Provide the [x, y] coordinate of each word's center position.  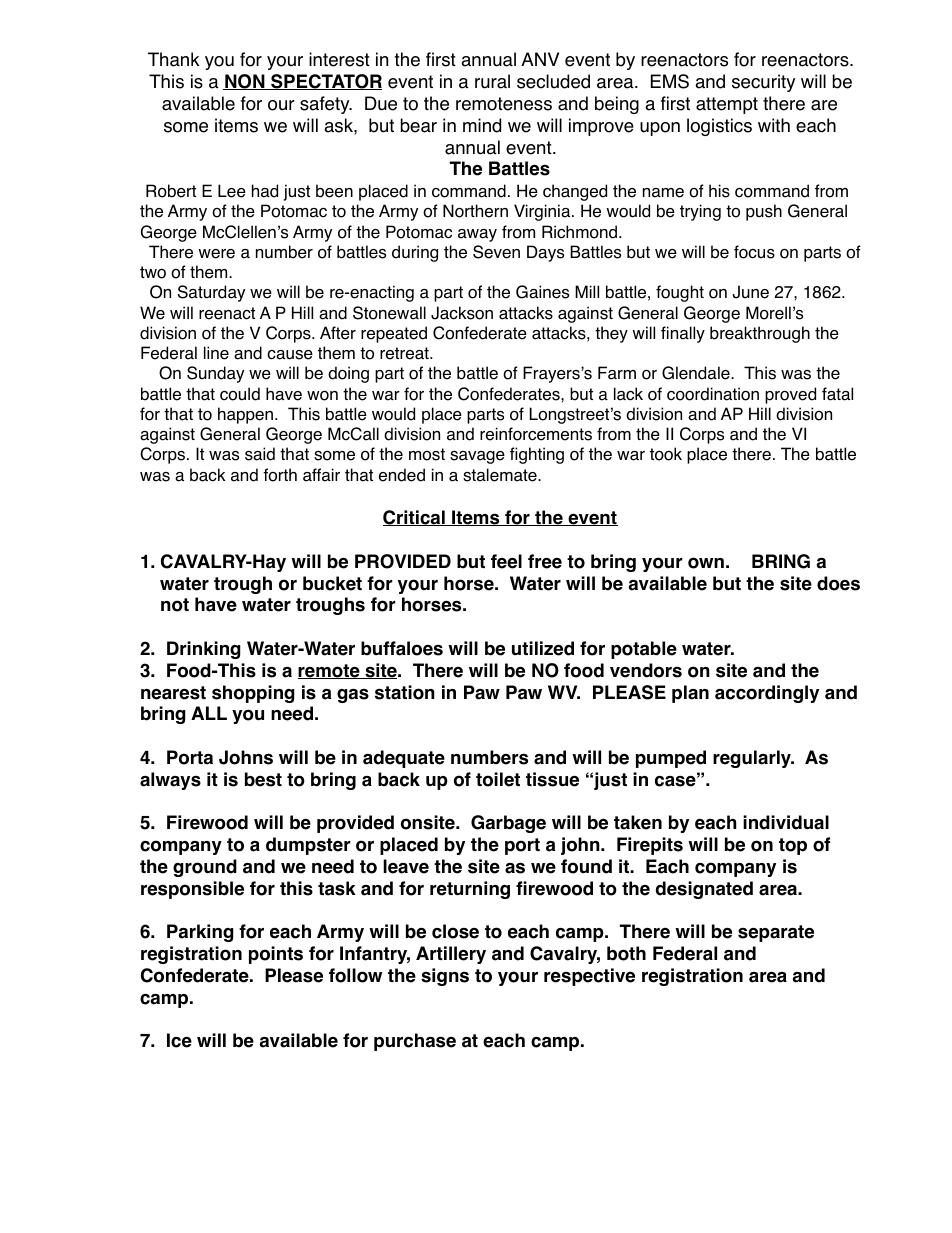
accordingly [767, 694]
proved [790, 395]
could [240, 394]
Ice [179, 1040]
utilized [543, 648]
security [763, 83]
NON [245, 82]
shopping [253, 694]
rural [492, 81]
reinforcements [536, 434]
